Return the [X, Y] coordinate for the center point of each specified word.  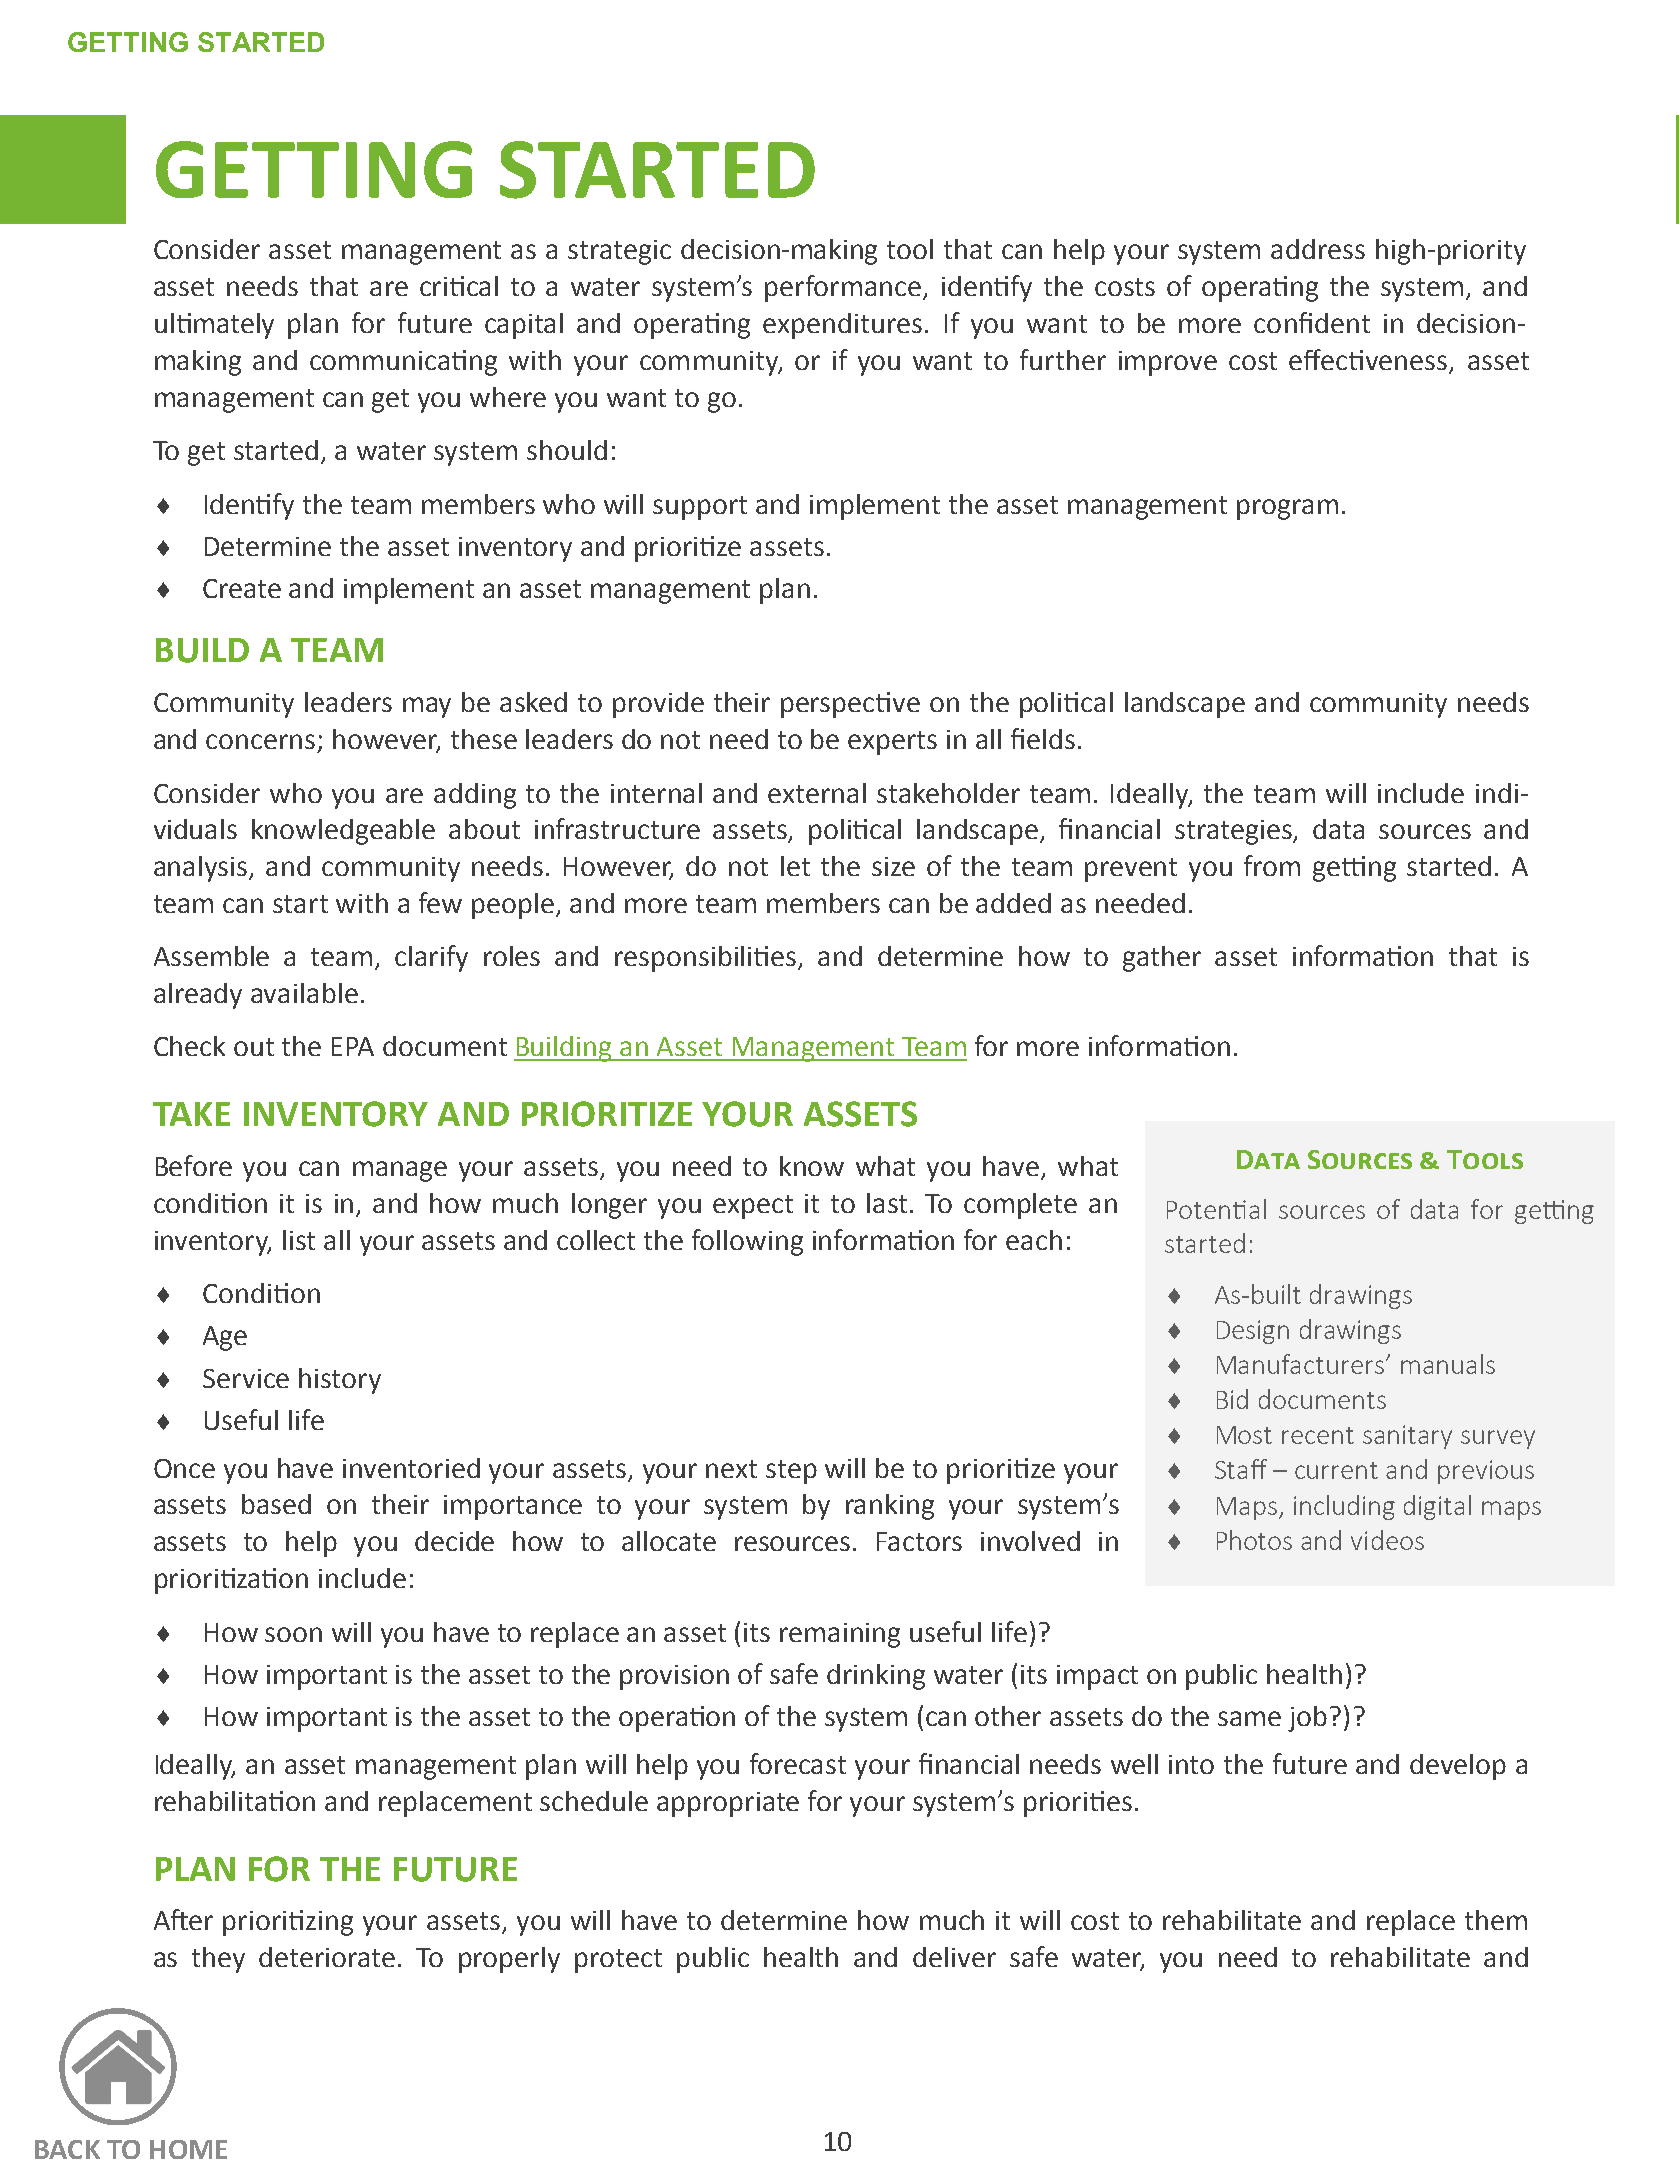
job [1307, 1719]
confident [1312, 322]
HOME [188, 2149]
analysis [202, 869]
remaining [840, 1635]
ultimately [214, 326]
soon [293, 1634]
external [817, 793]
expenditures [842, 326]
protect [618, 1961]
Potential [1216, 1209]
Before [194, 1165]
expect [753, 1207]
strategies [1235, 832]
